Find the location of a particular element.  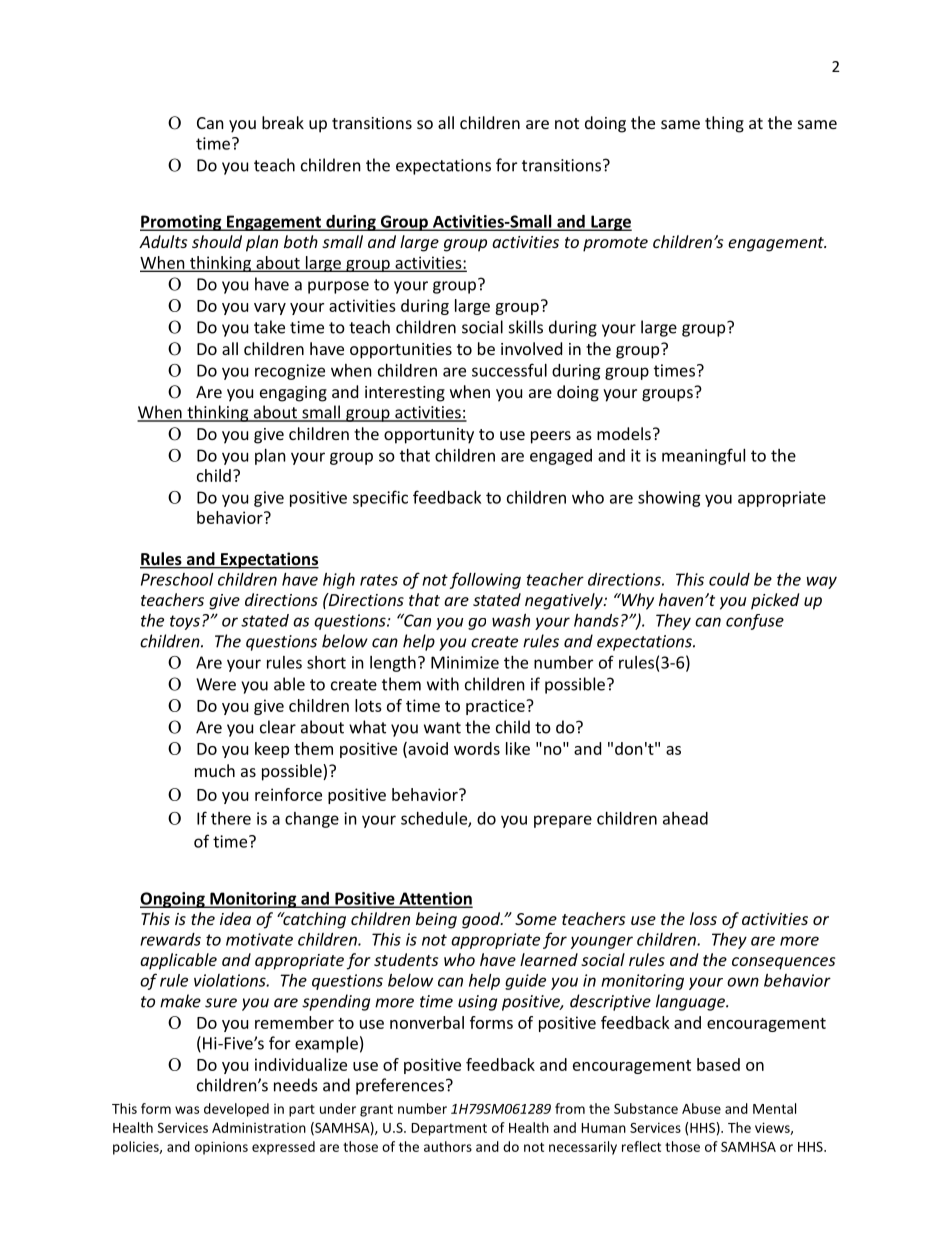

break is located at coordinates (283, 122).
